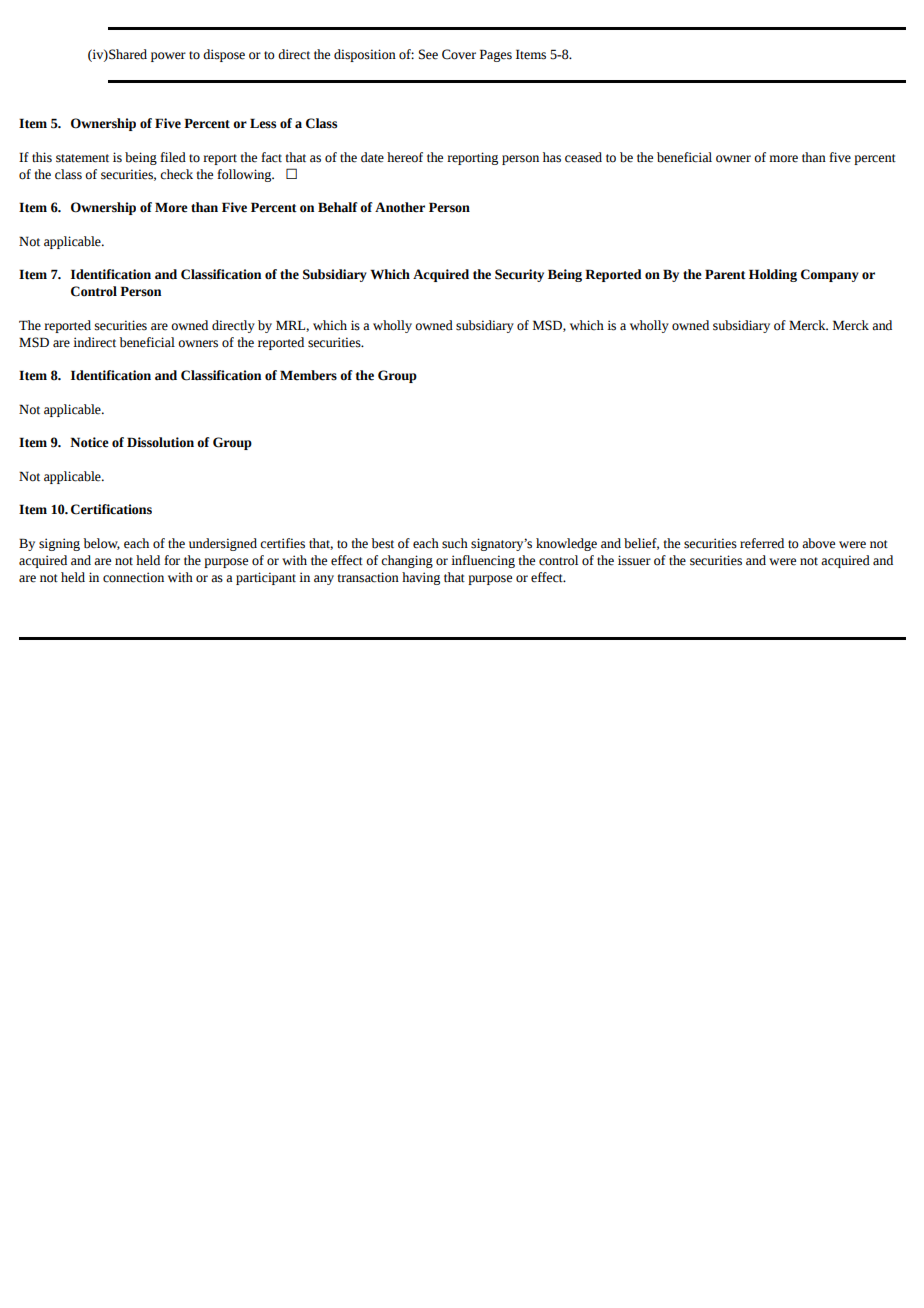 Image resolution: width=924 pixels, height=1308 pixels. I want to click on Parent, so click(725, 274).
